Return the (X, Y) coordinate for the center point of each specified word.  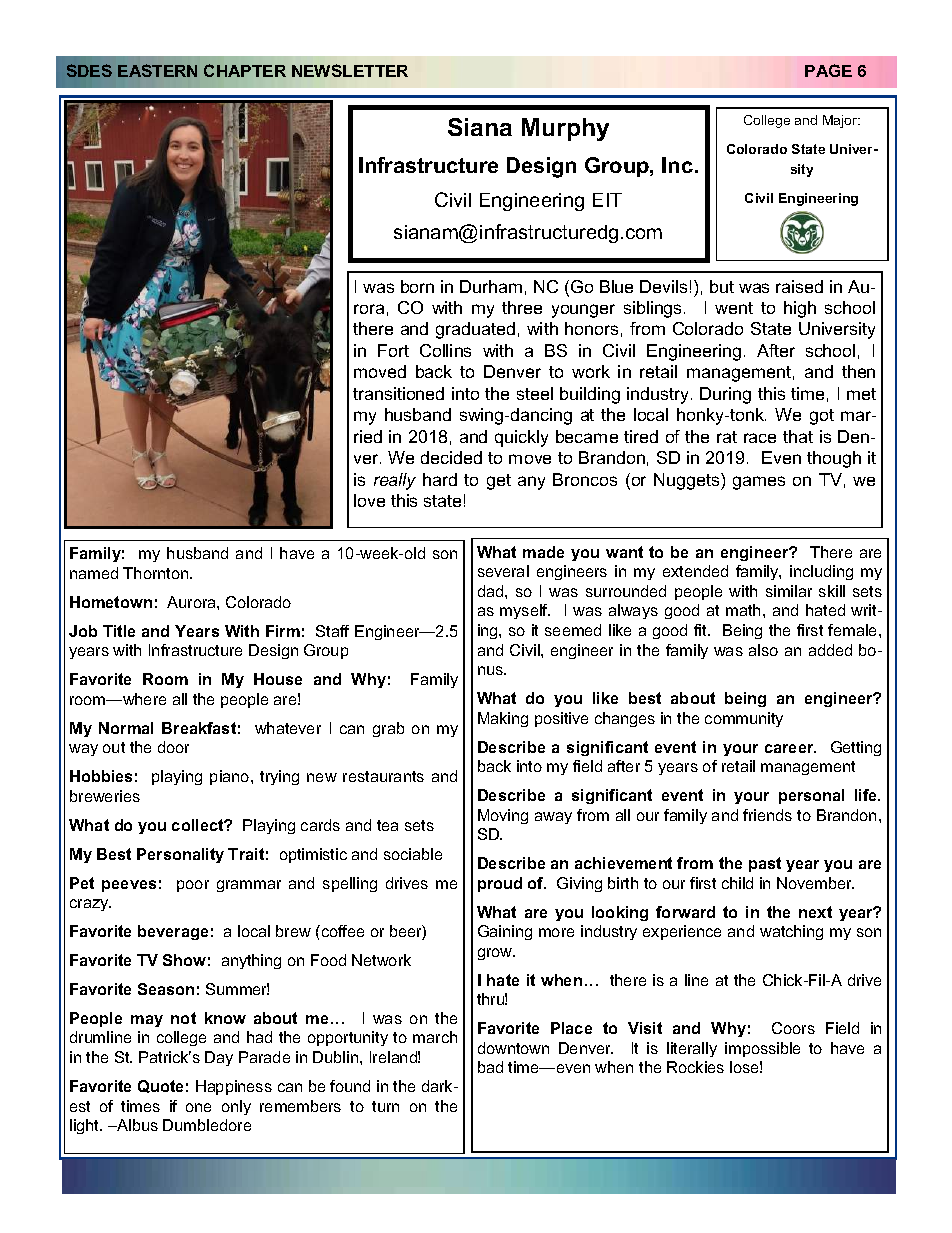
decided (451, 457)
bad (490, 1067)
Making (503, 719)
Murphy (565, 129)
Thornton (157, 573)
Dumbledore (207, 1125)
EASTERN (157, 70)
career (790, 748)
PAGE (828, 70)
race (760, 438)
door (173, 747)
